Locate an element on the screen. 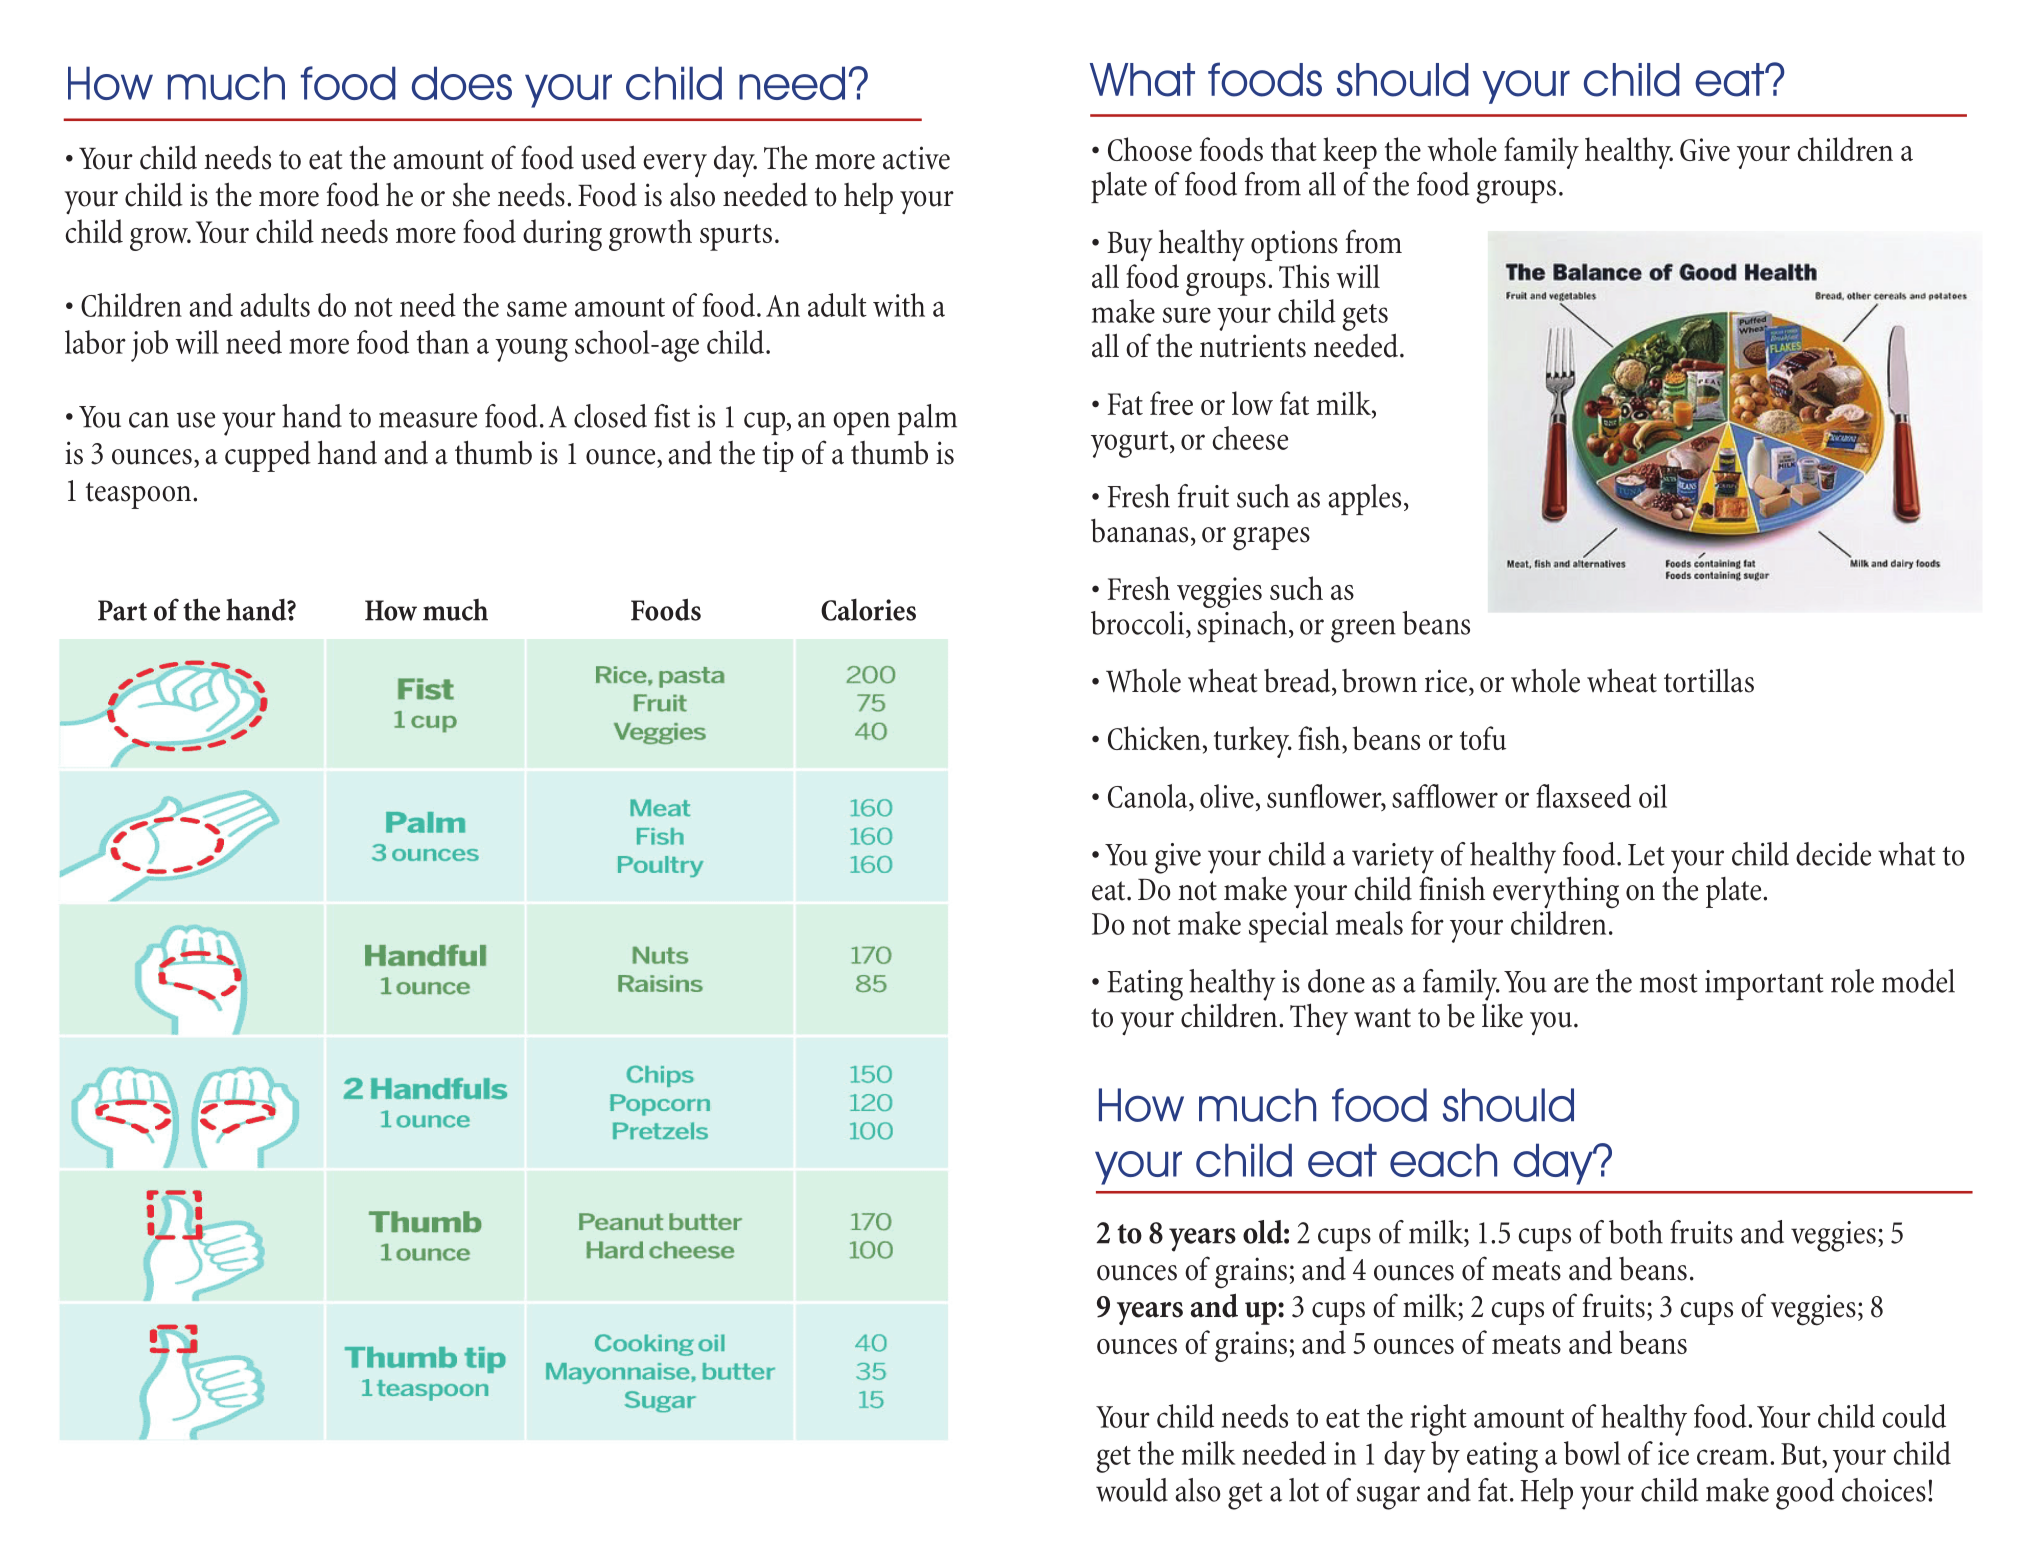  oil is located at coordinates (1653, 796).
